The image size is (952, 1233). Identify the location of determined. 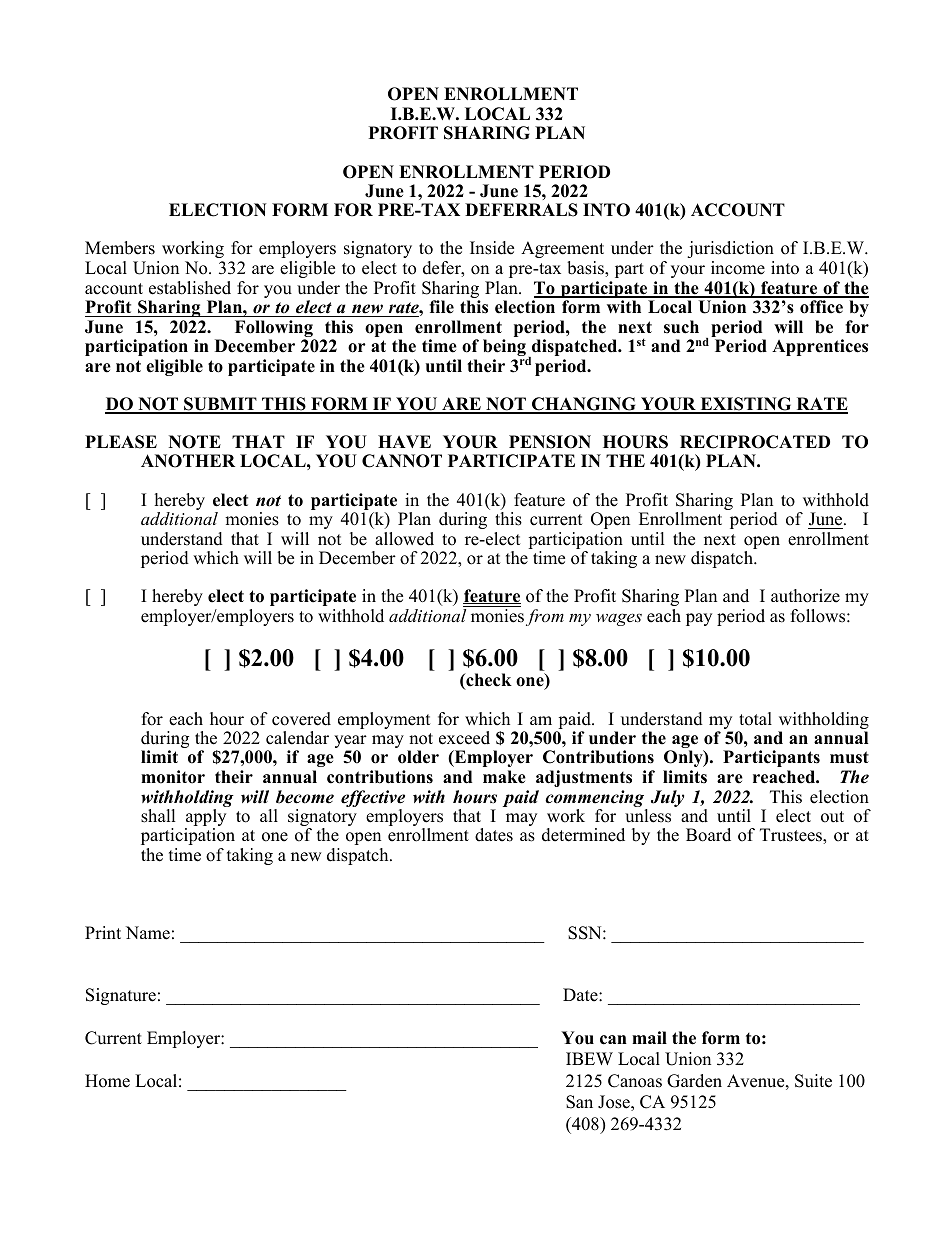
(583, 835).
